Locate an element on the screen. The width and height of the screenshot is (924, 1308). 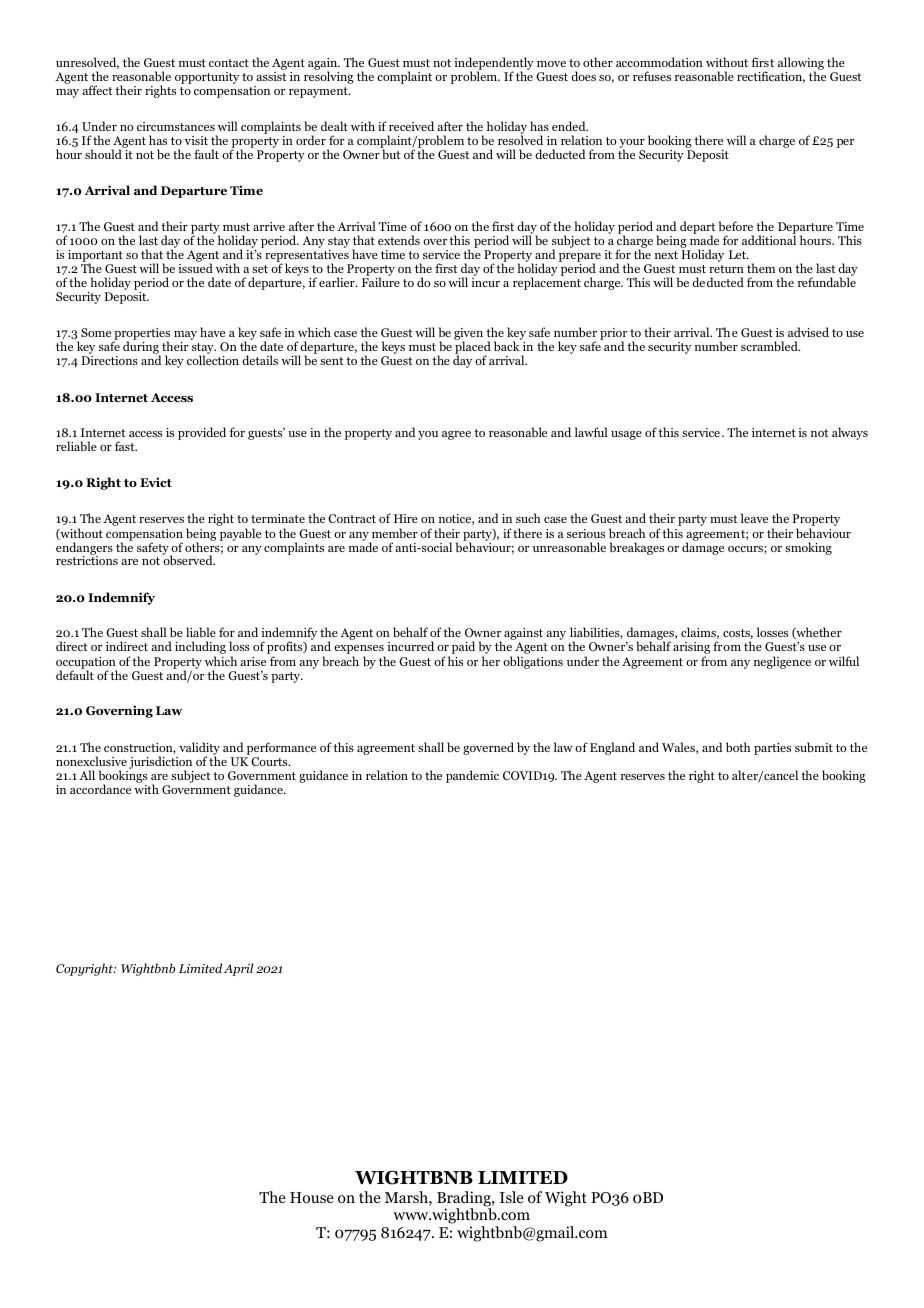
leave is located at coordinates (754, 518).
